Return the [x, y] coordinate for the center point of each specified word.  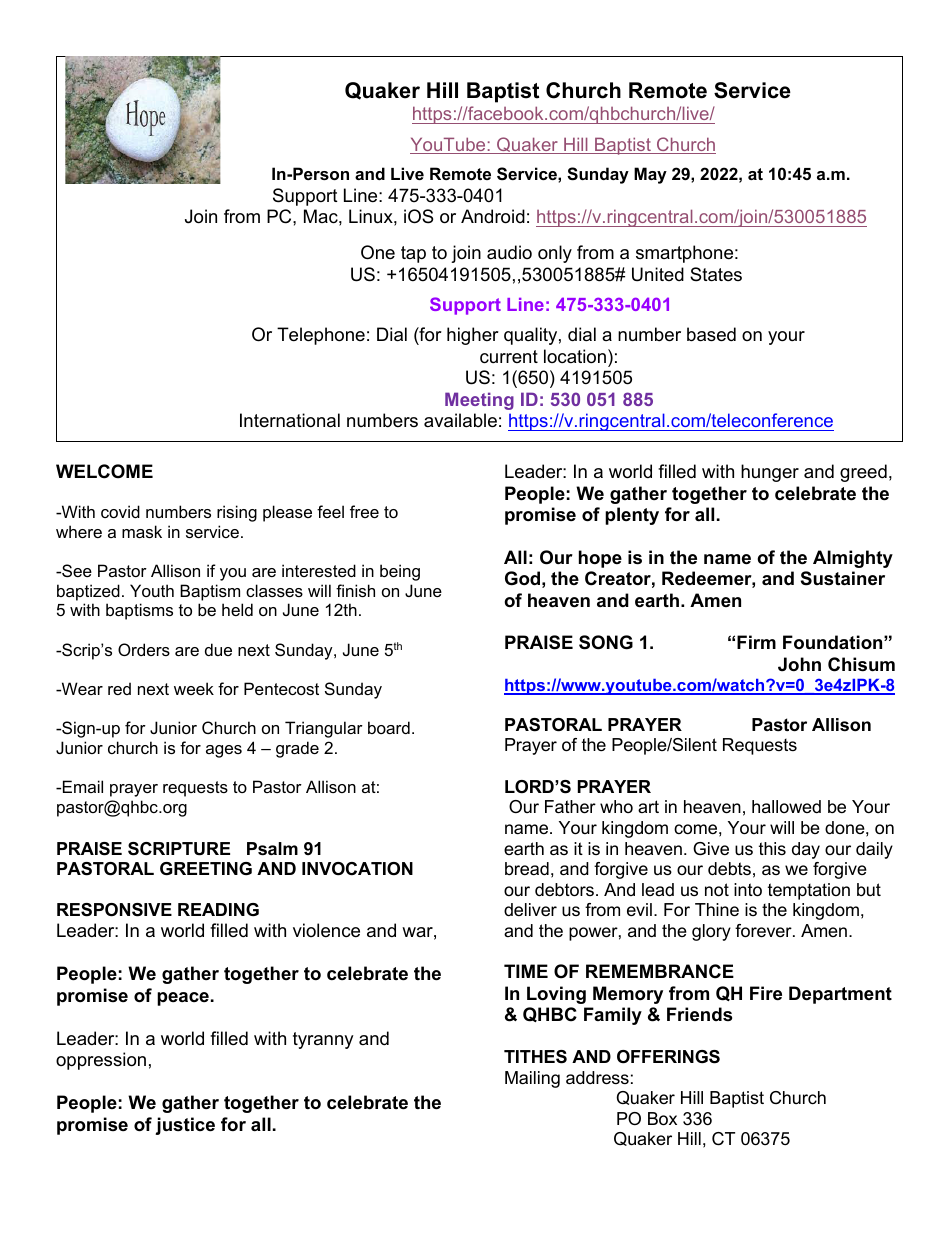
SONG [606, 642]
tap [413, 254]
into [748, 890]
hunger [770, 473]
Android [493, 216]
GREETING [206, 868]
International [290, 420]
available [460, 420]
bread [527, 868]
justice [185, 1126]
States [716, 274]
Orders [144, 649]
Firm [756, 642]
